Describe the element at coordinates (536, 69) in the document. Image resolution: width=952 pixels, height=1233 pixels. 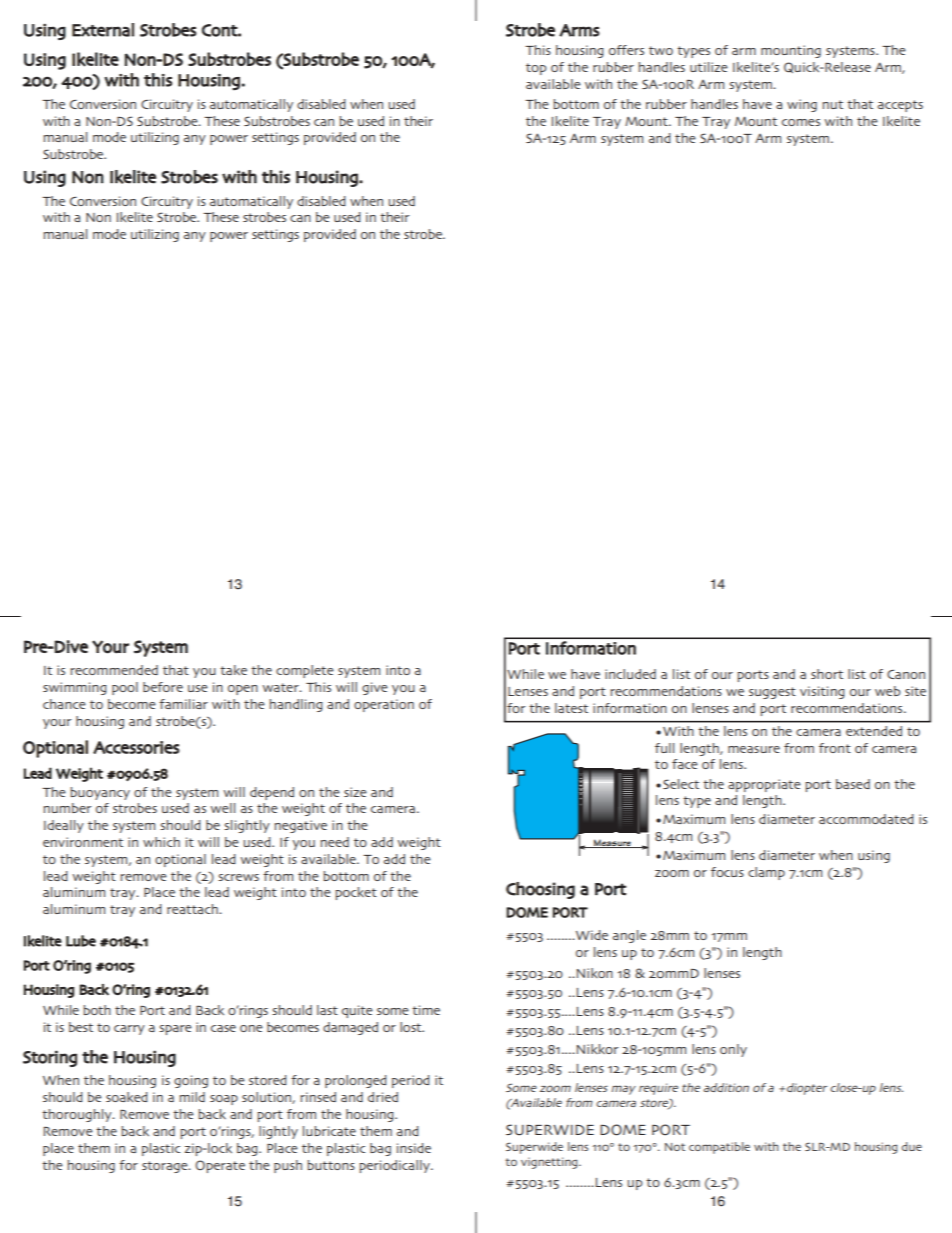
I see `top` at that location.
